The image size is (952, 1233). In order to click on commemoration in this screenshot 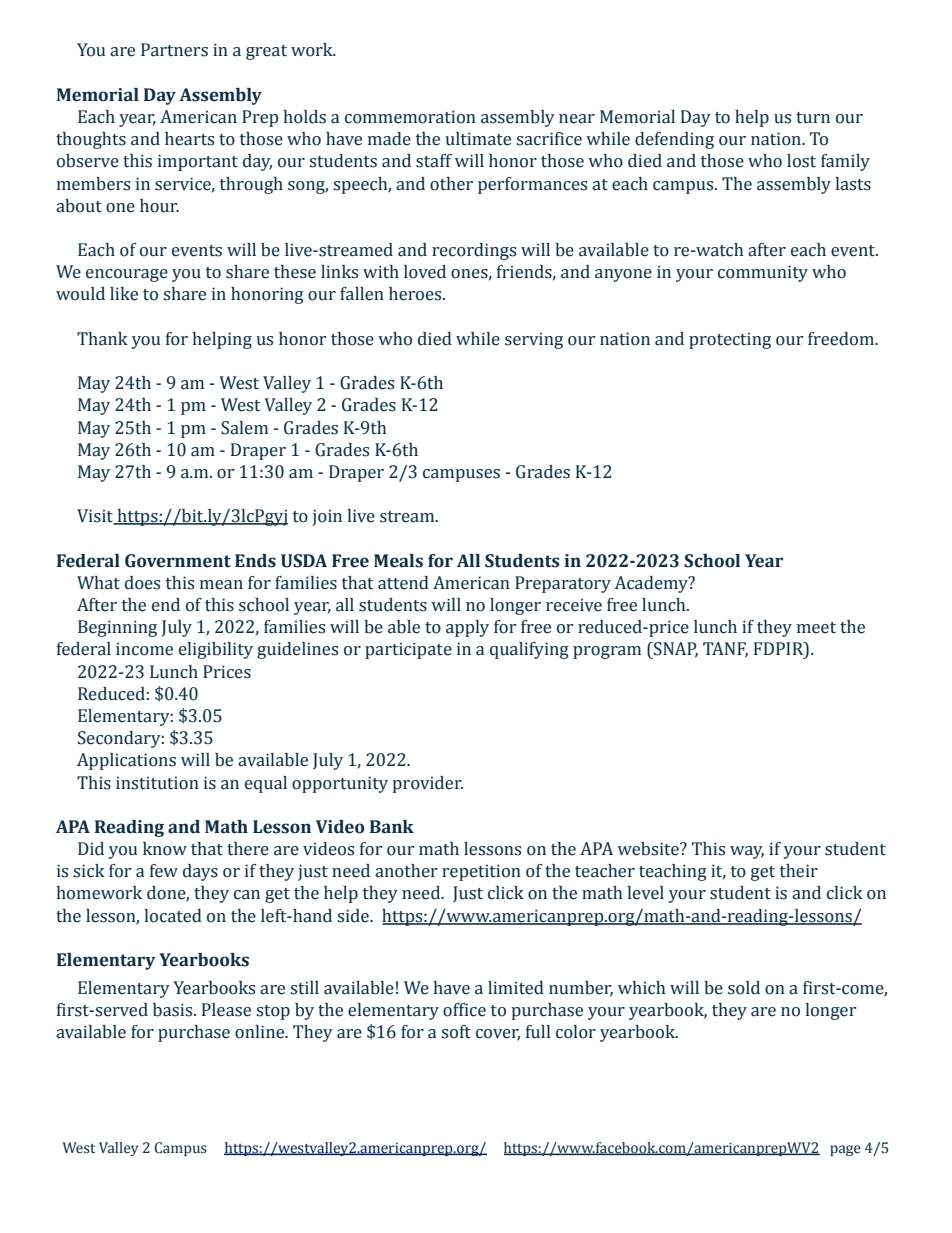, I will do `click(410, 117)`.
